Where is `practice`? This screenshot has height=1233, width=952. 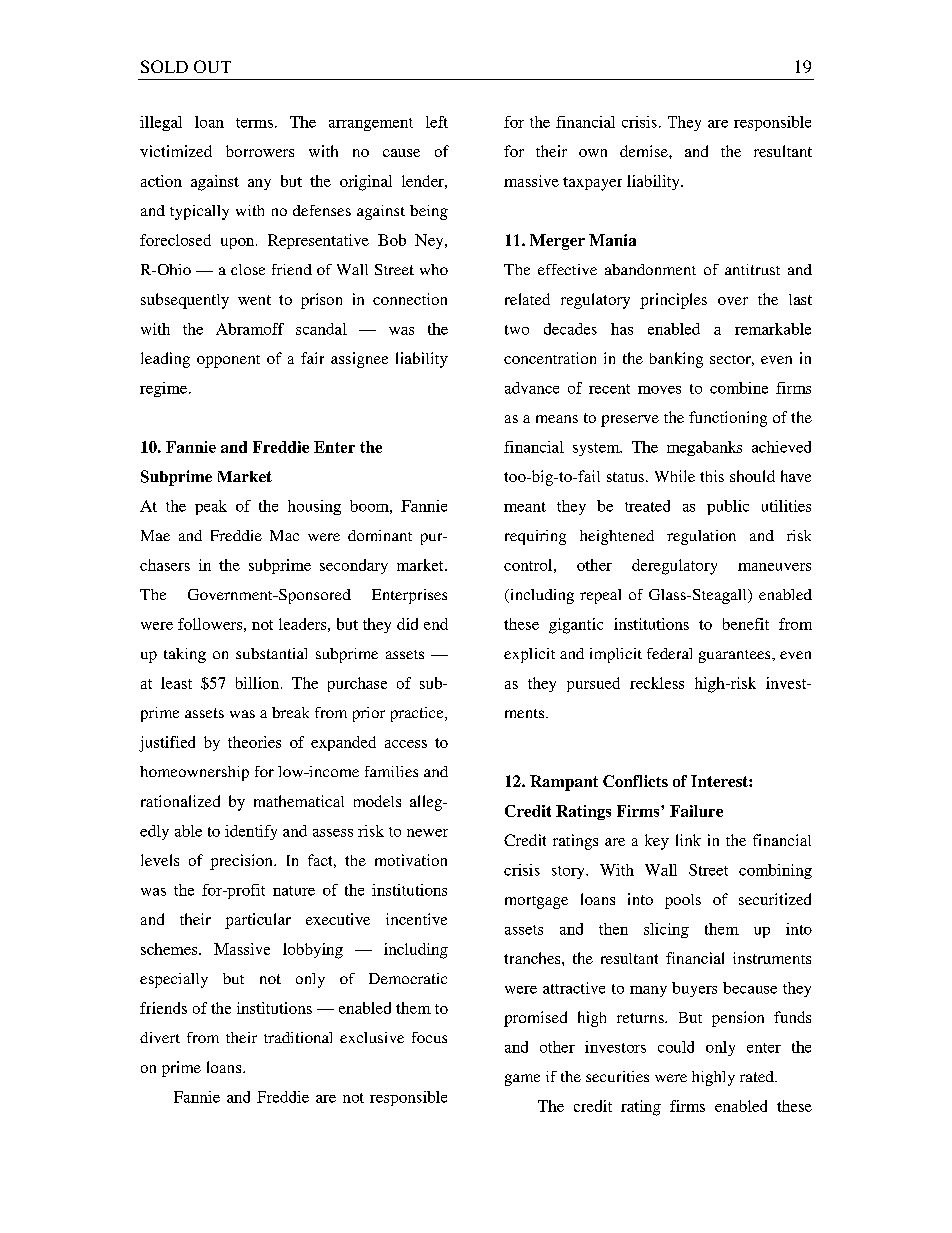 practice is located at coordinates (418, 714).
